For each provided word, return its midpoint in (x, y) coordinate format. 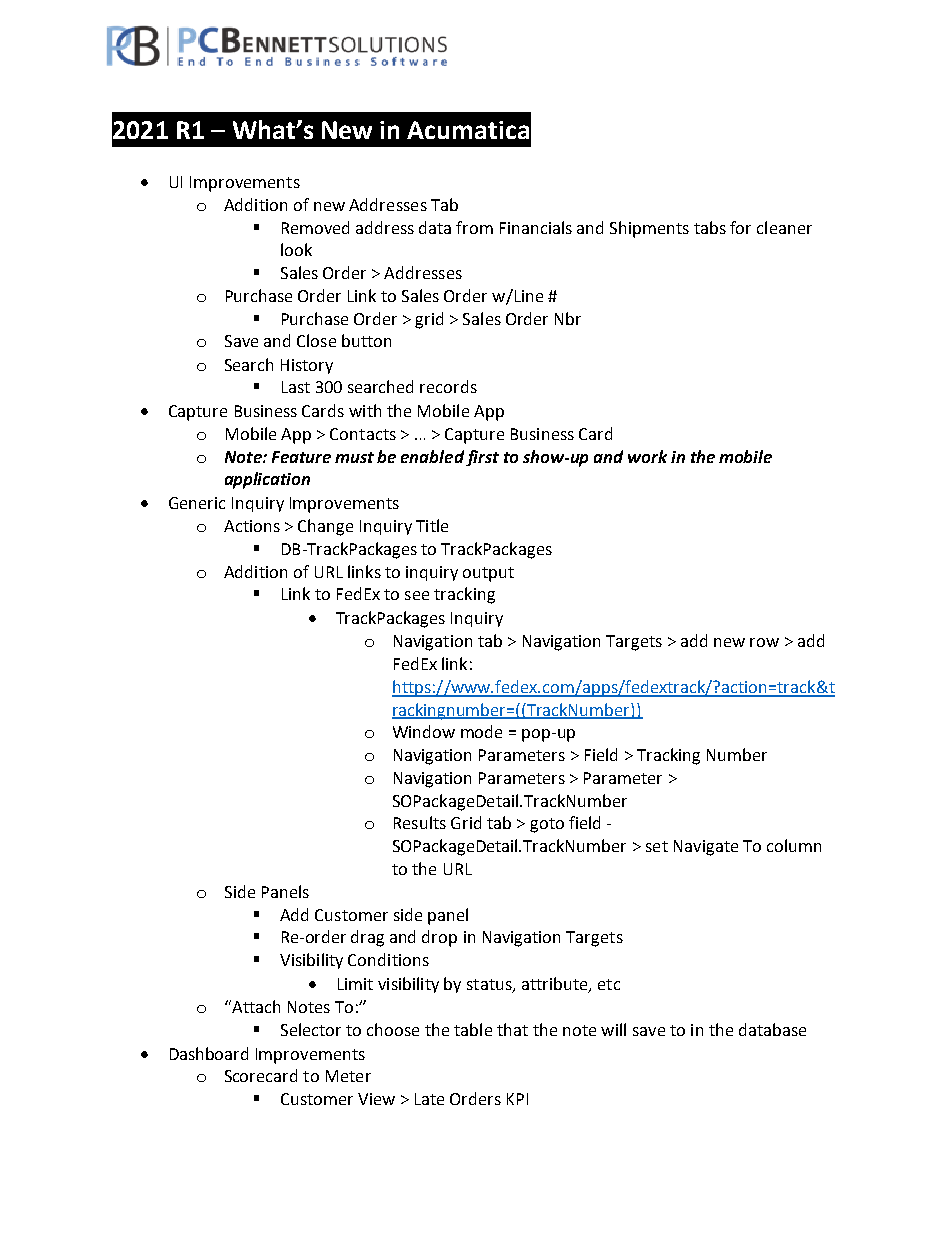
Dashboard (209, 1053)
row (764, 642)
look (296, 249)
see (417, 595)
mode (481, 731)
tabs (710, 227)
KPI (517, 1099)
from (474, 227)
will (613, 1029)
